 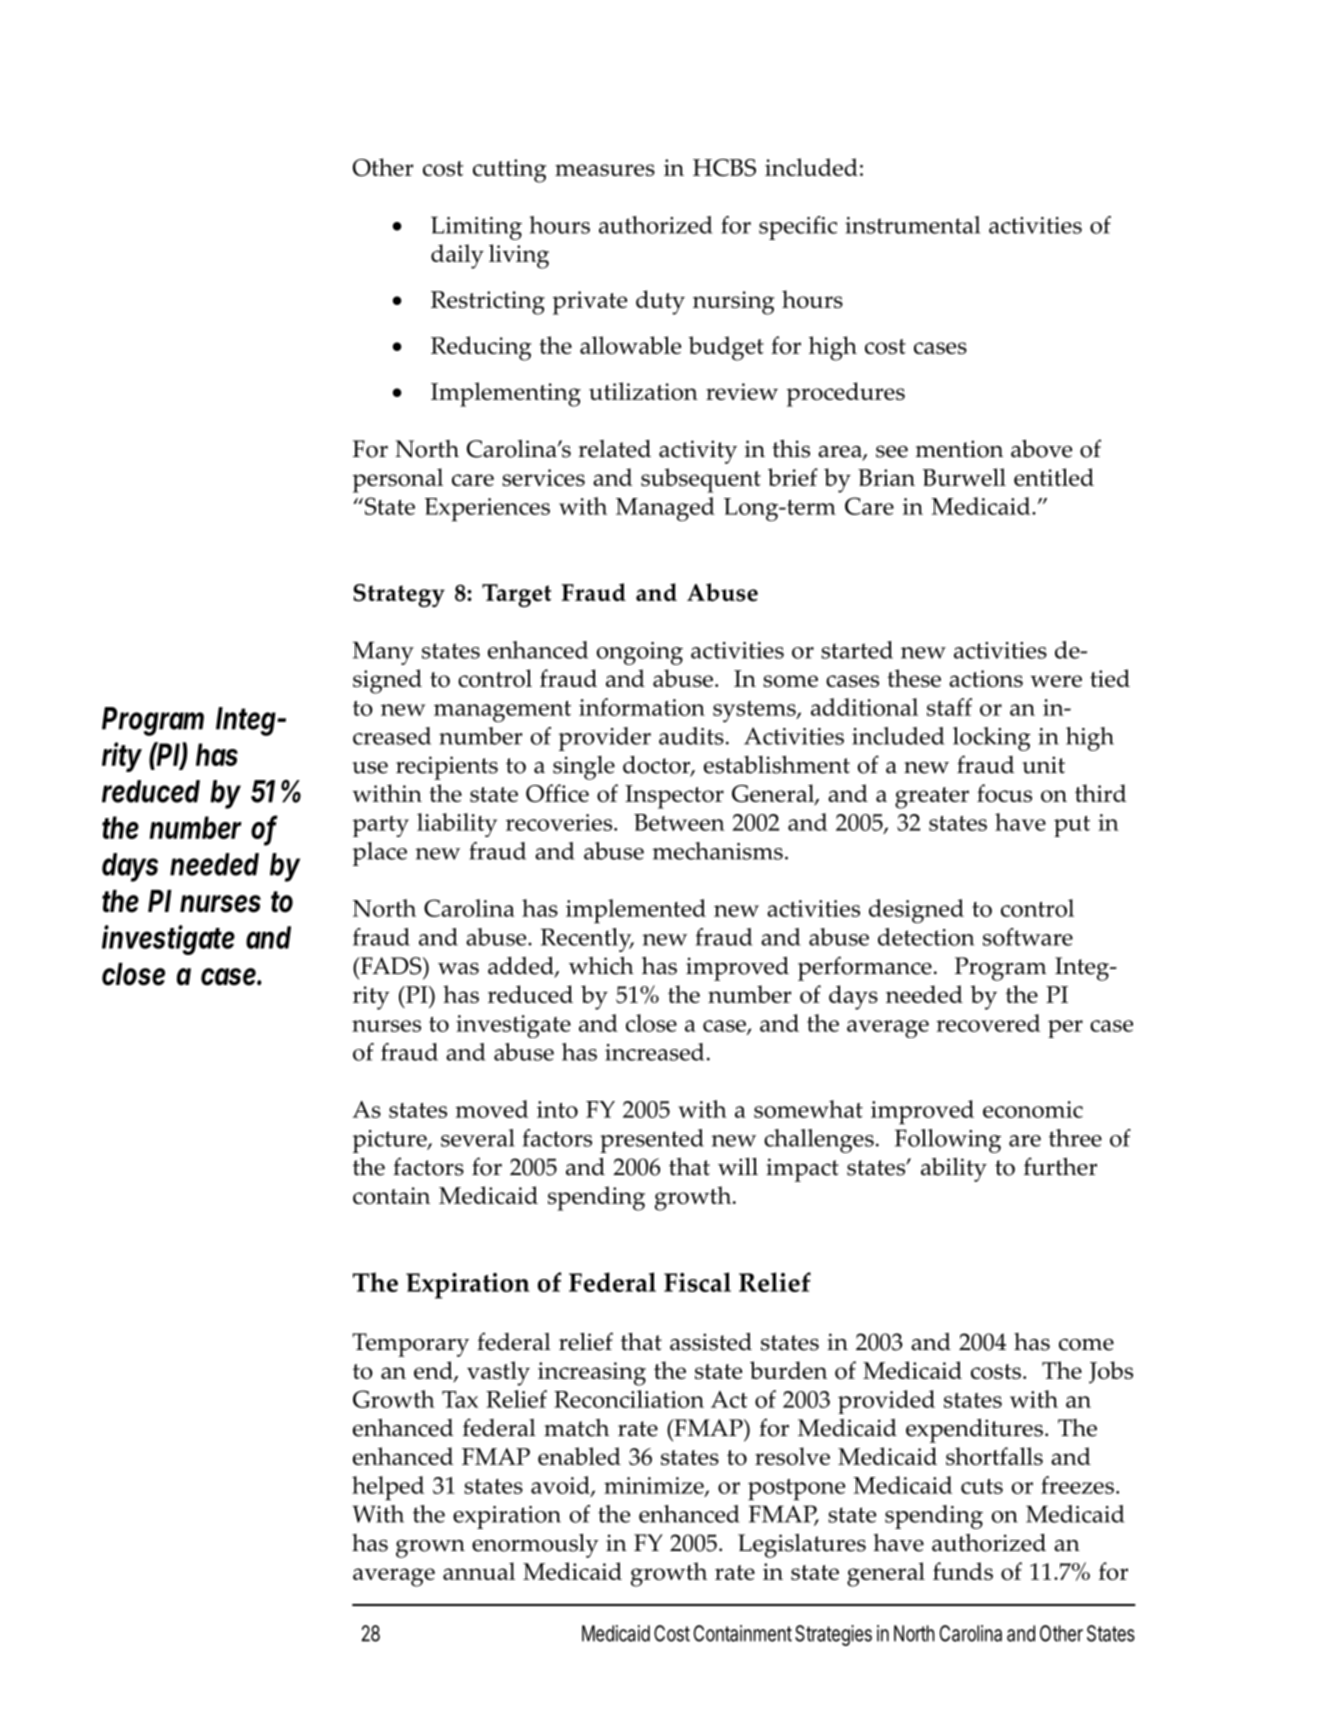 I want to click on specific, so click(x=798, y=228).
